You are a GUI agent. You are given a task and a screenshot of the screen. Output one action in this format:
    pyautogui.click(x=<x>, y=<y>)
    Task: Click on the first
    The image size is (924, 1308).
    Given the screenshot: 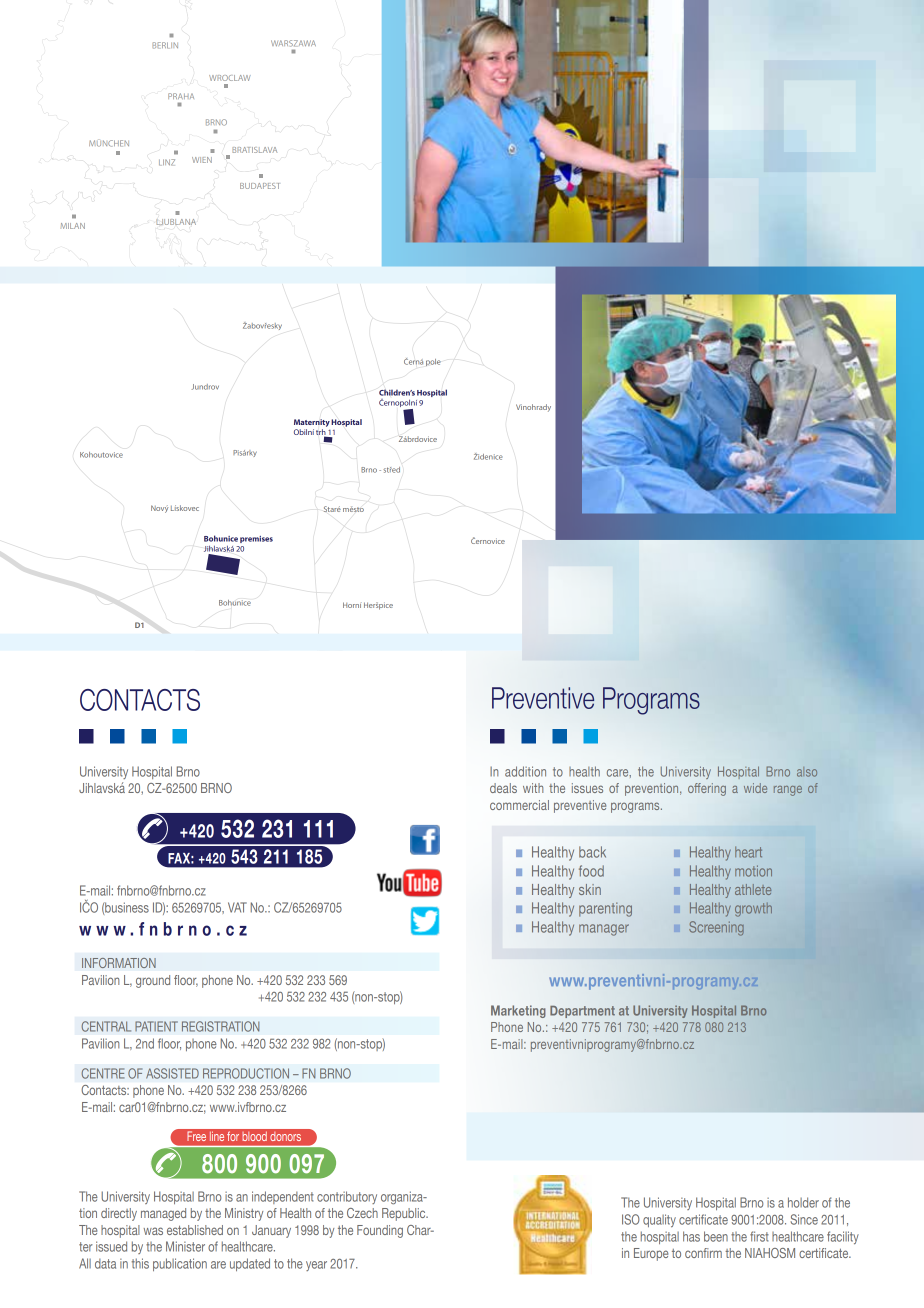 What is the action you would take?
    pyautogui.click(x=759, y=1236)
